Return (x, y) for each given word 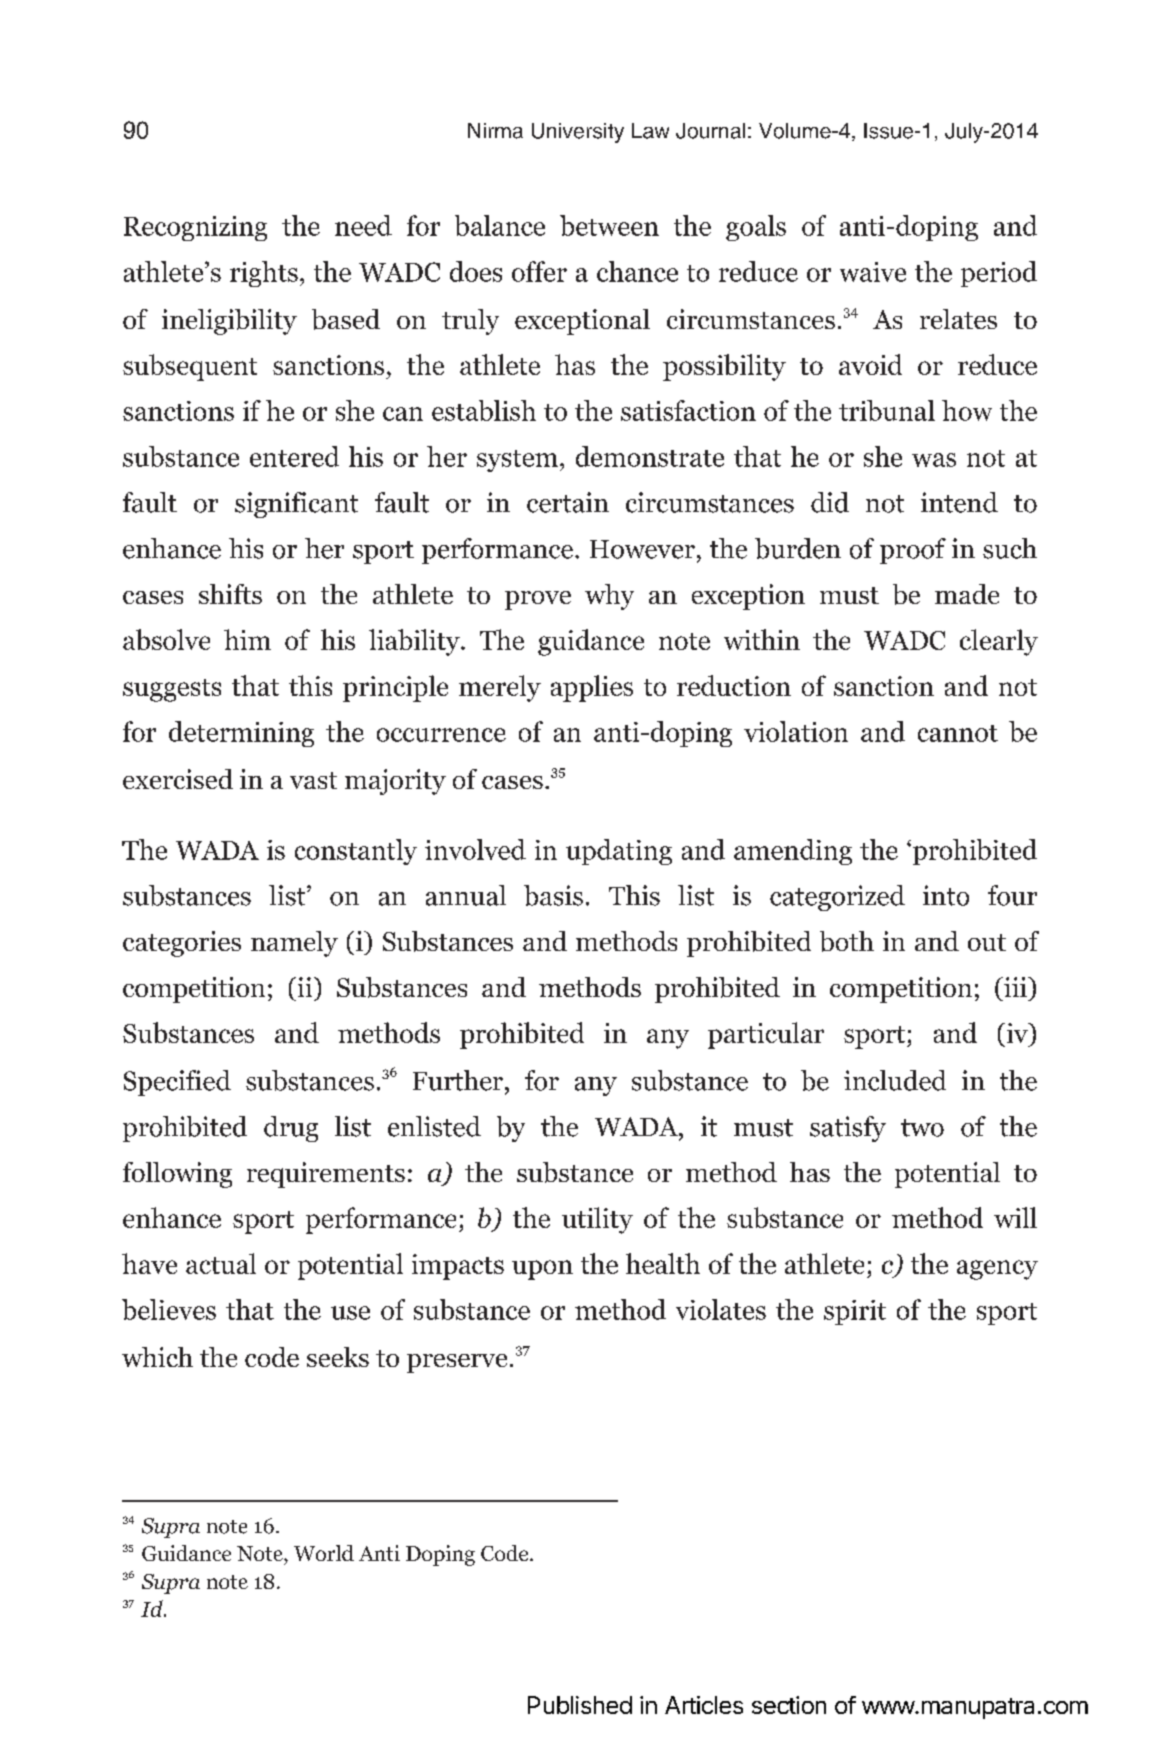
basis (553, 895)
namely (294, 944)
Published (580, 1705)
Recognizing (195, 228)
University (578, 133)
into (946, 895)
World (324, 1553)
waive (873, 272)
